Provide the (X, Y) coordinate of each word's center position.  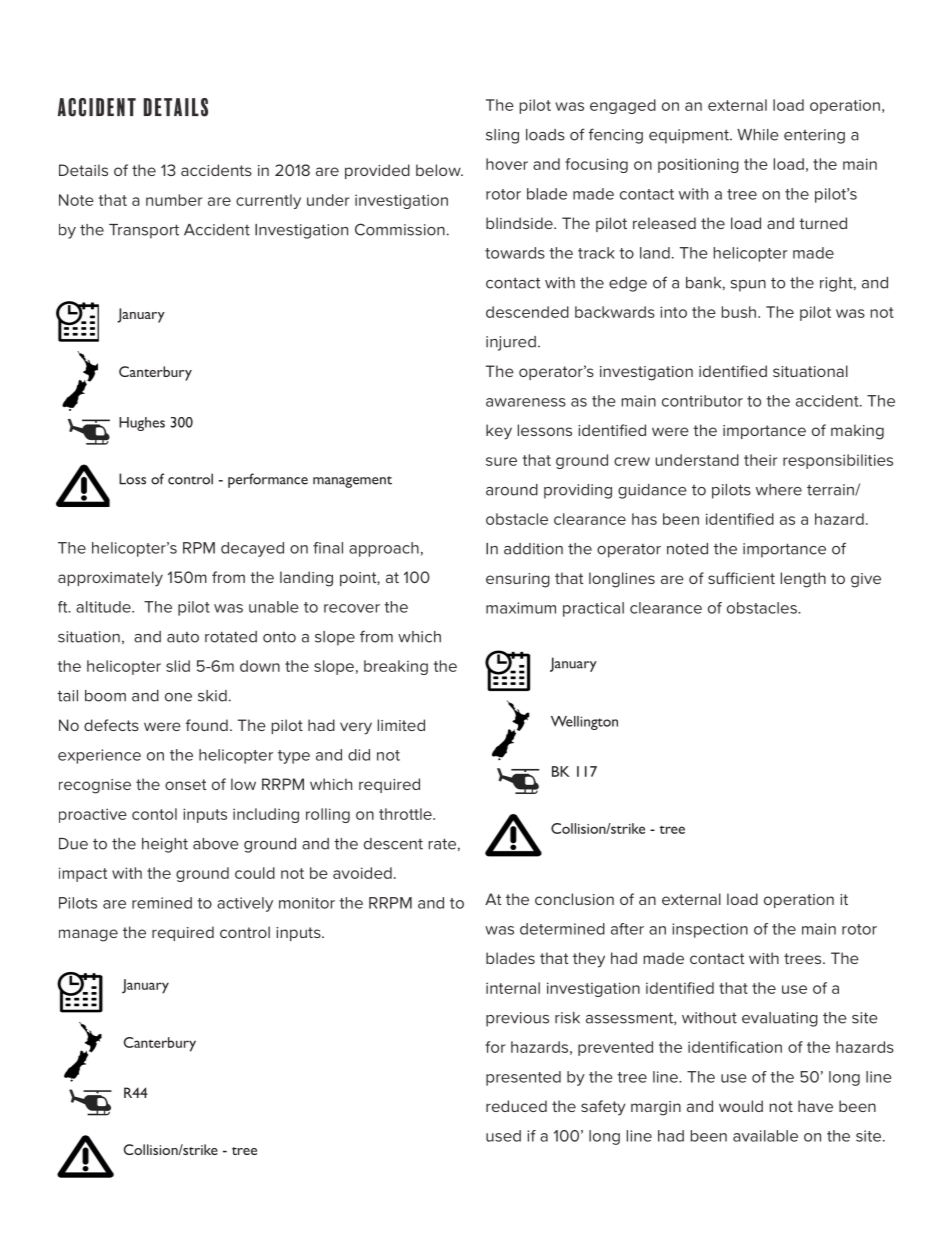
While (758, 135)
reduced (516, 1106)
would (741, 1106)
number (174, 200)
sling (502, 136)
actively (245, 904)
